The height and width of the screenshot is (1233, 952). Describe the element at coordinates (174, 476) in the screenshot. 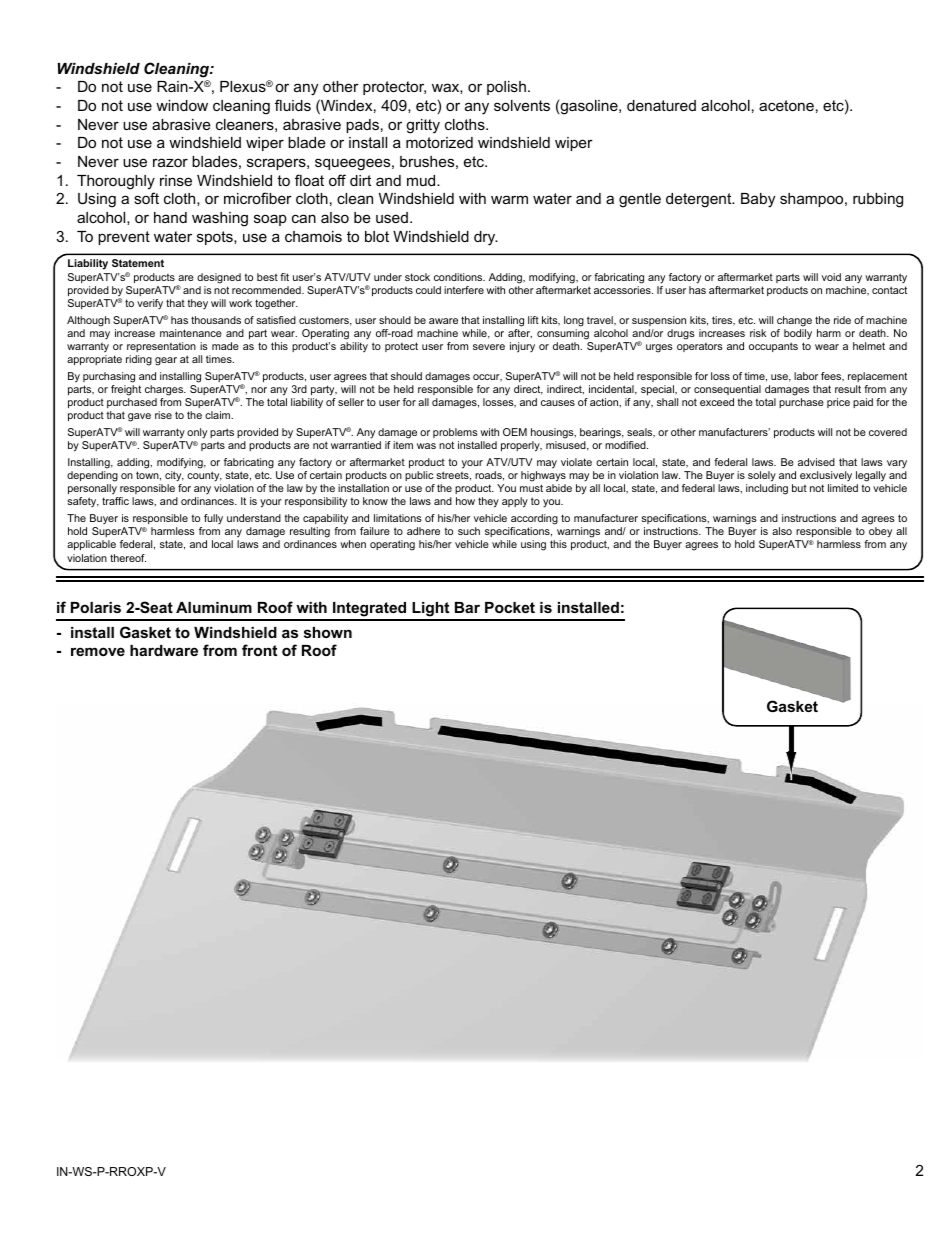

I see `city` at that location.
